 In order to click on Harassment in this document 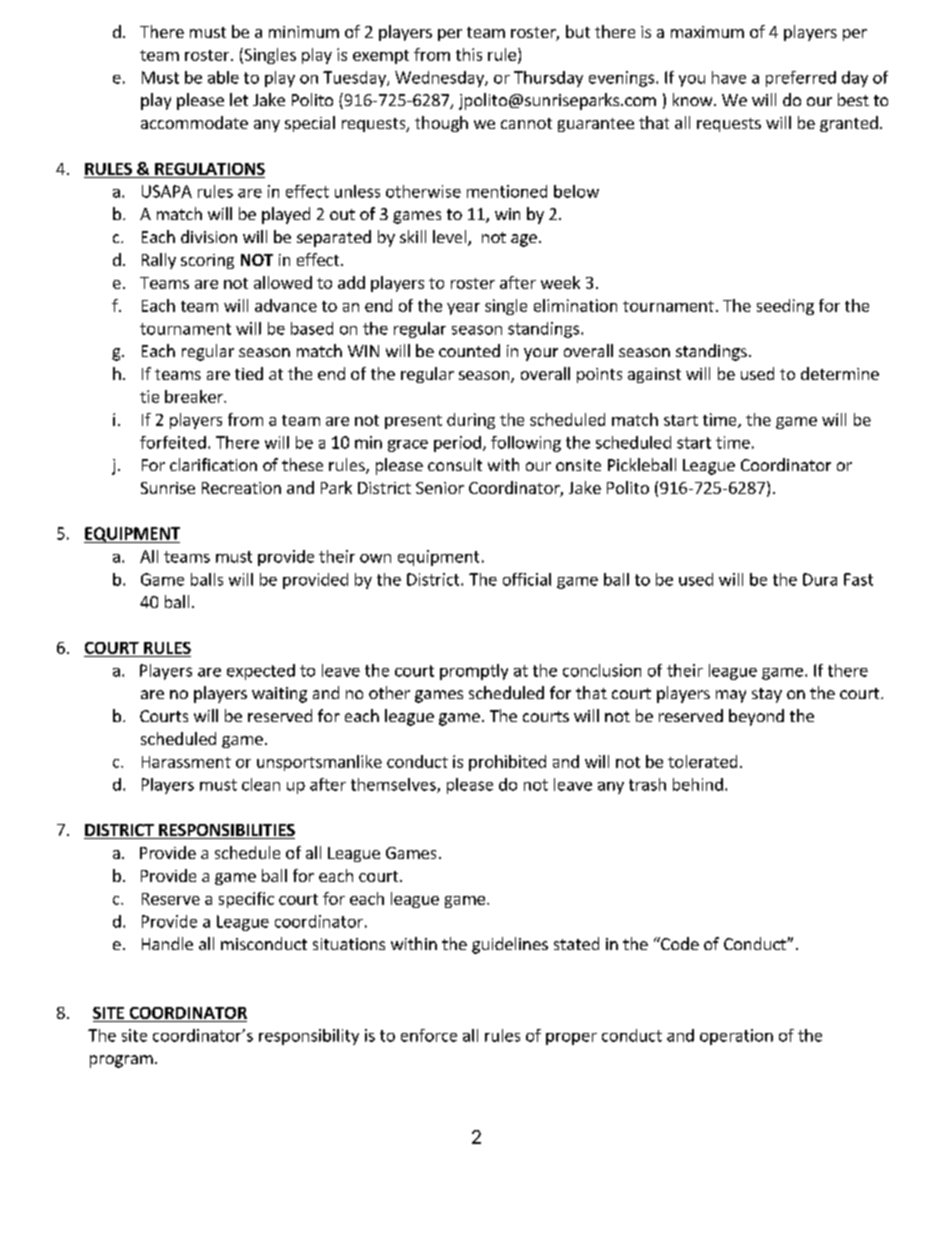, I will do `click(186, 762)`.
